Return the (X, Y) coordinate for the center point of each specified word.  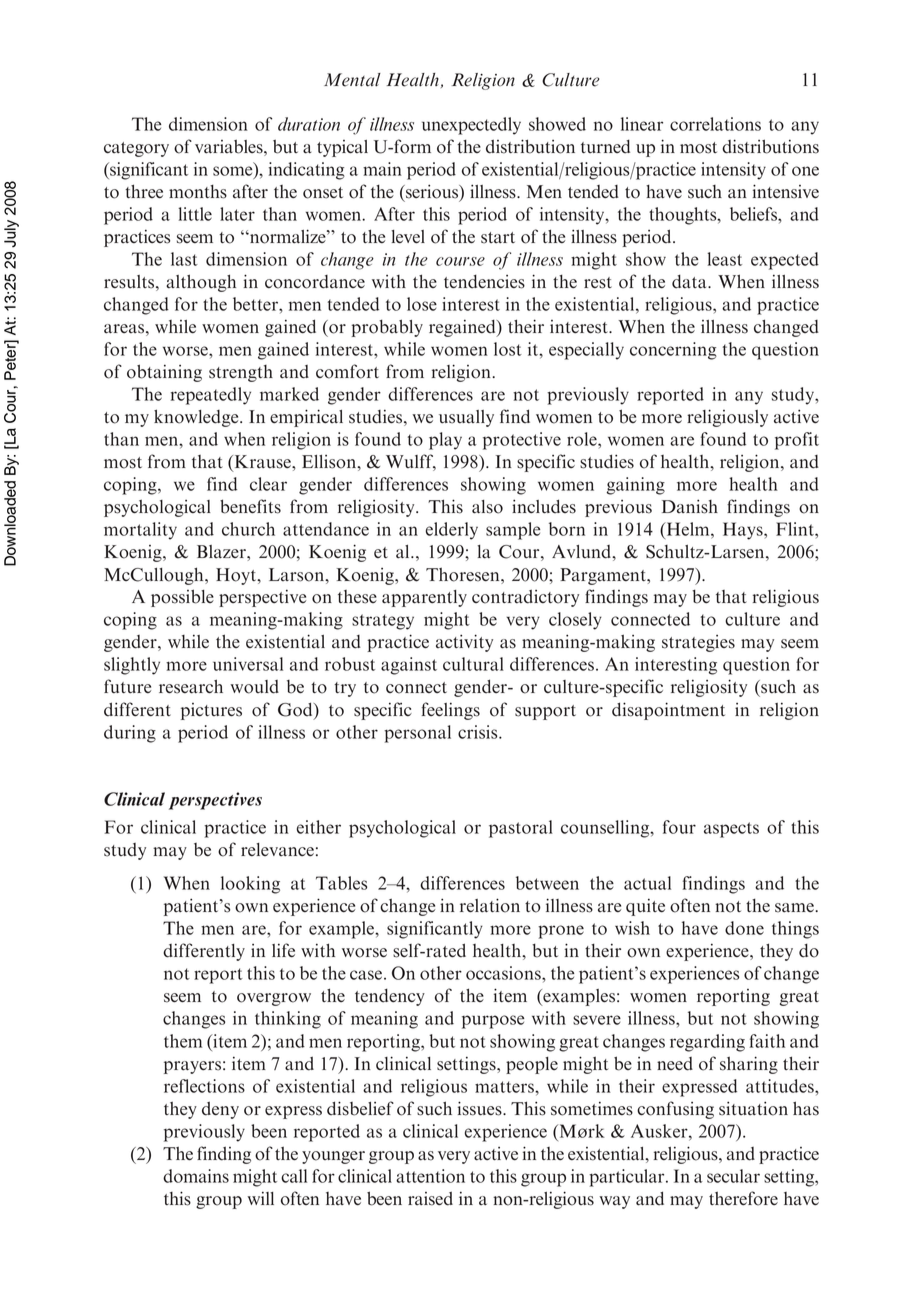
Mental (352, 80)
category (136, 149)
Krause (262, 463)
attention (430, 1176)
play (445, 441)
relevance (277, 850)
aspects (731, 830)
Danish (690, 506)
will (260, 1198)
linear (642, 124)
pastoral (521, 829)
